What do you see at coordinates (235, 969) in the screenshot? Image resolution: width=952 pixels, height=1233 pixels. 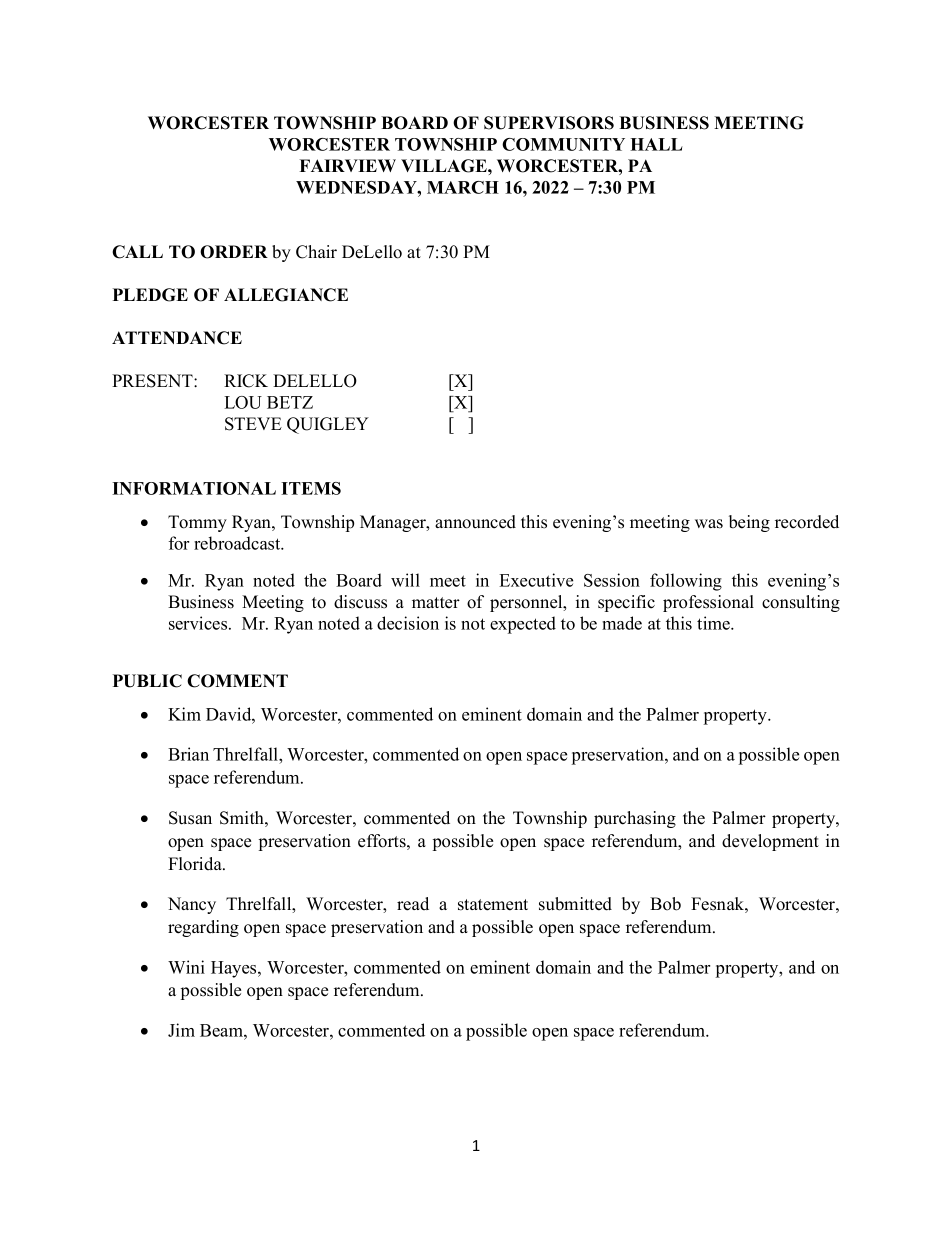 I see `Hayes` at bounding box center [235, 969].
